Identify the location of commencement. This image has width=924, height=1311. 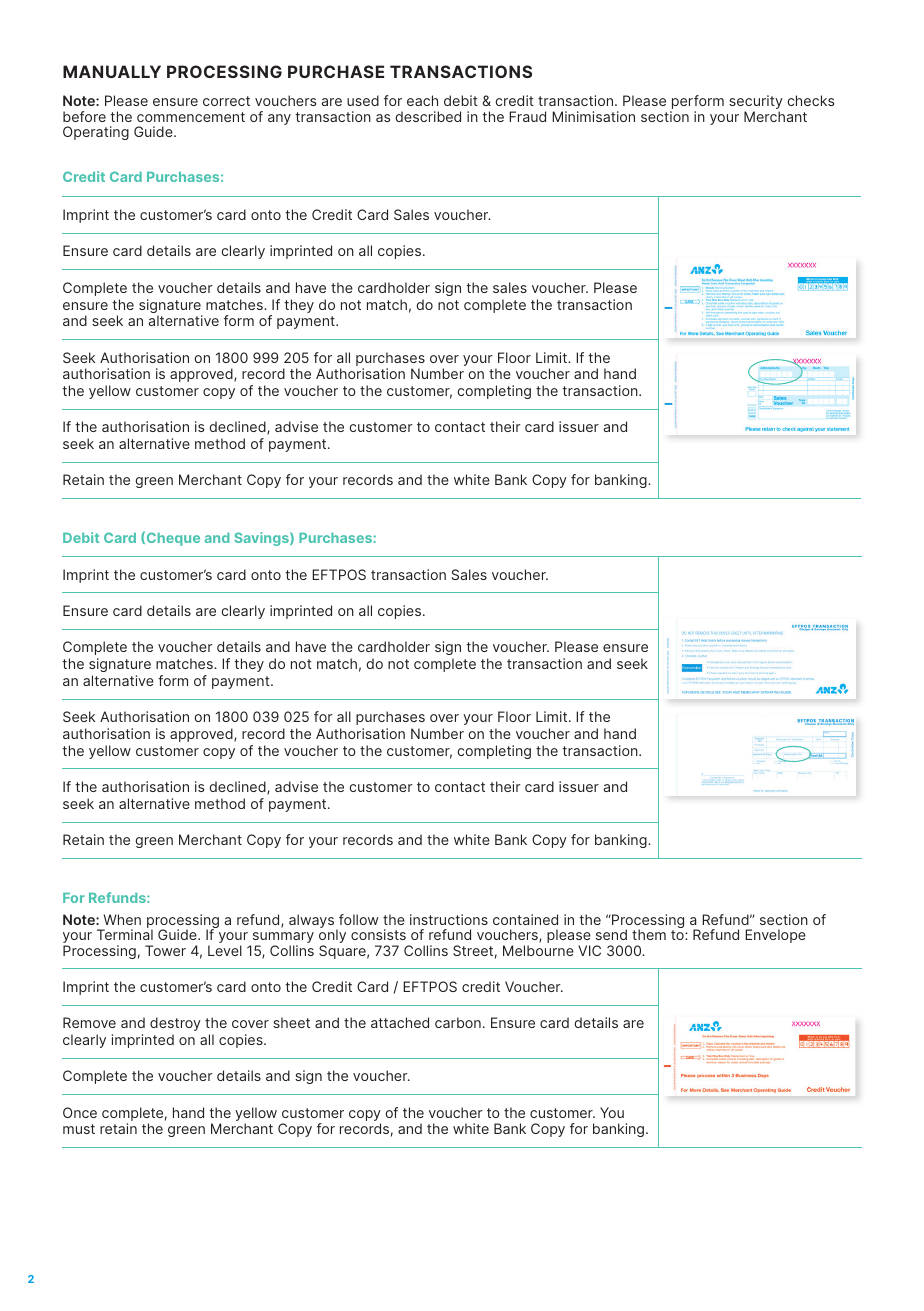
(191, 117).
